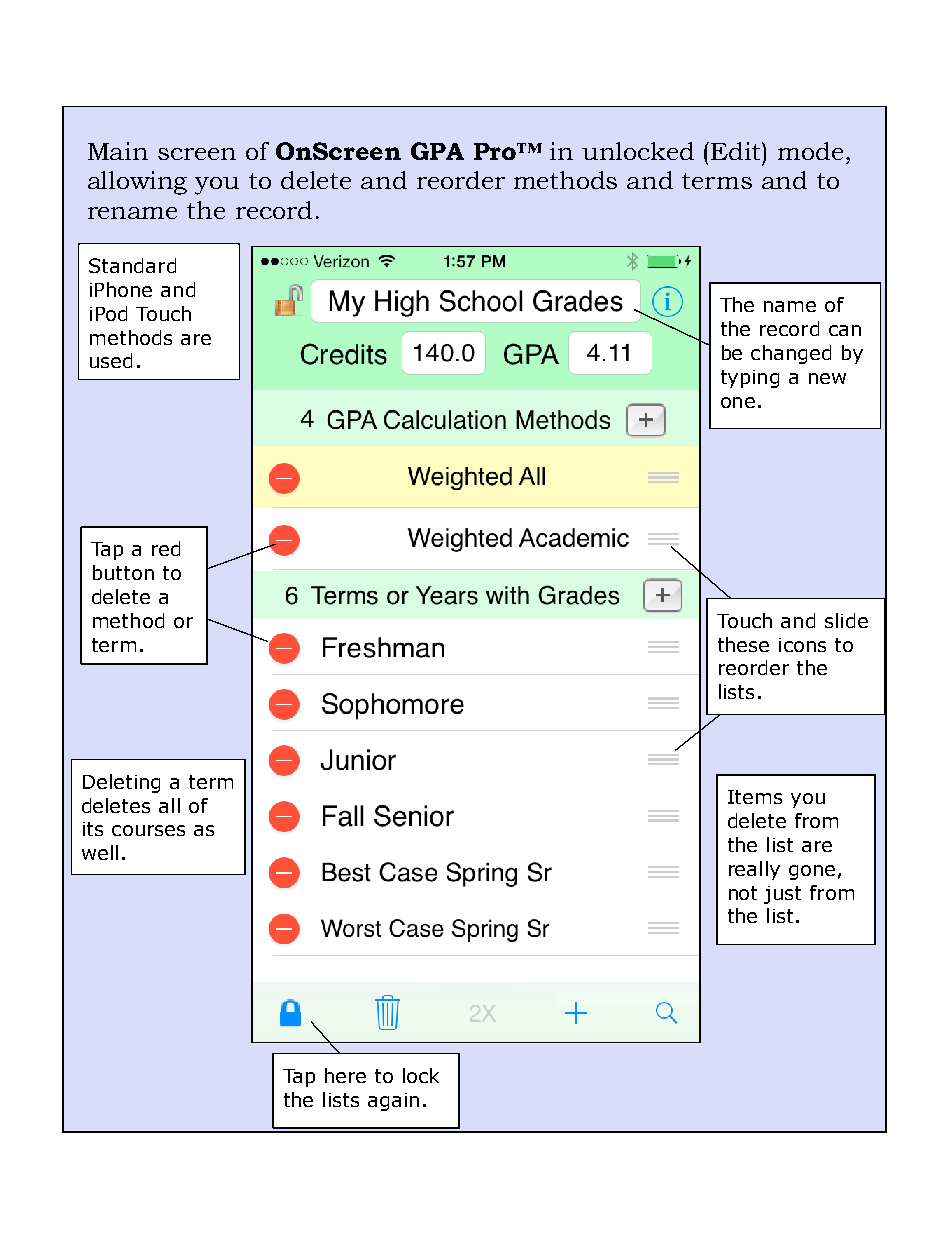  What do you see at coordinates (782, 895) in the screenshot?
I see `just` at bounding box center [782, 895].
